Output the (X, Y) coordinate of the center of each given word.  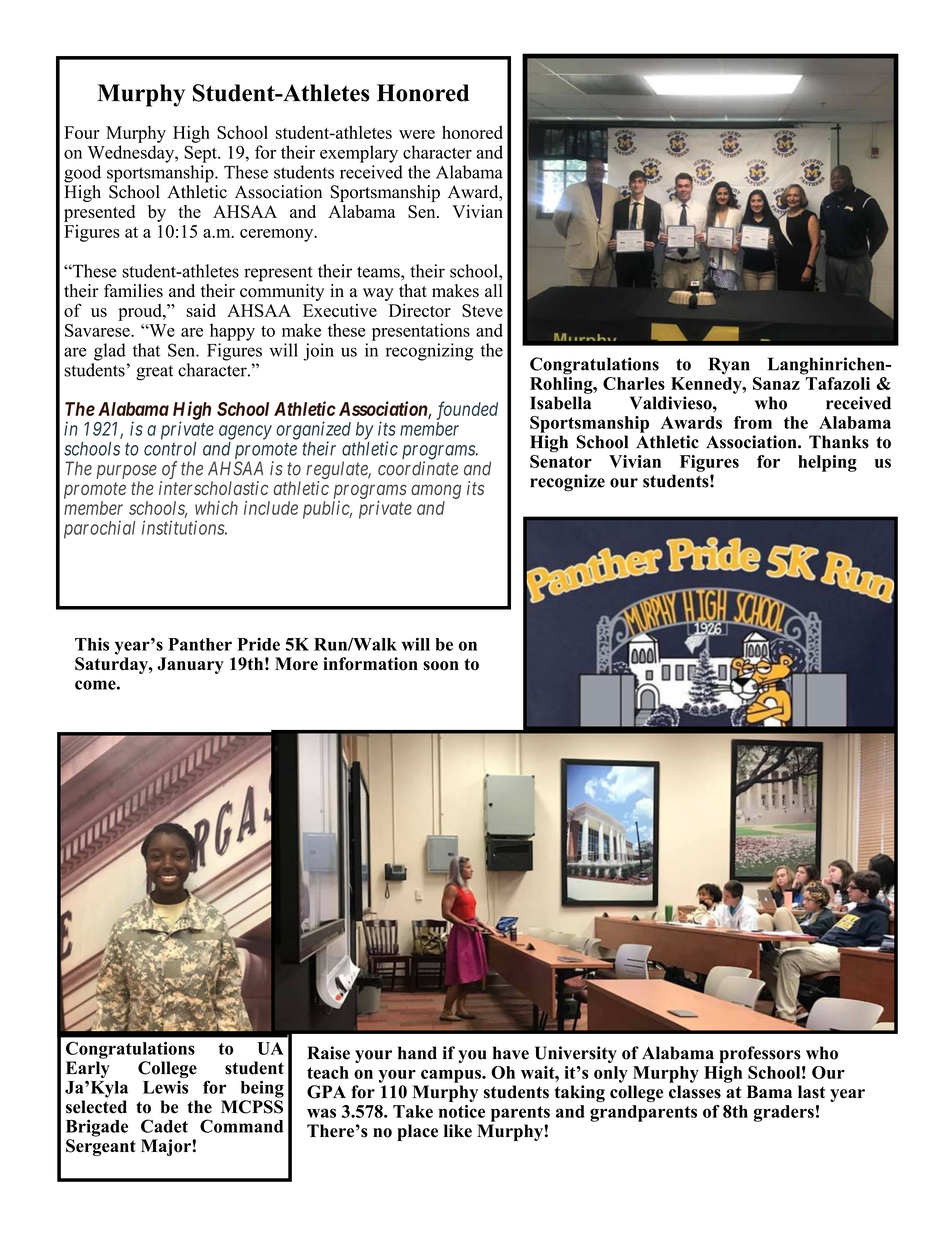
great (154, 373)
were (417, 134)
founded (467, 410)
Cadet (164, 1126)
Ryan (729, 366)
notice (462, 1111)
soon (441, 666)
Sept (201, 154)
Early (88, 1069)
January (190, 665)
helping (827, 463)
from (753, 422)
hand (417, 1053)
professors (760, 1054)
